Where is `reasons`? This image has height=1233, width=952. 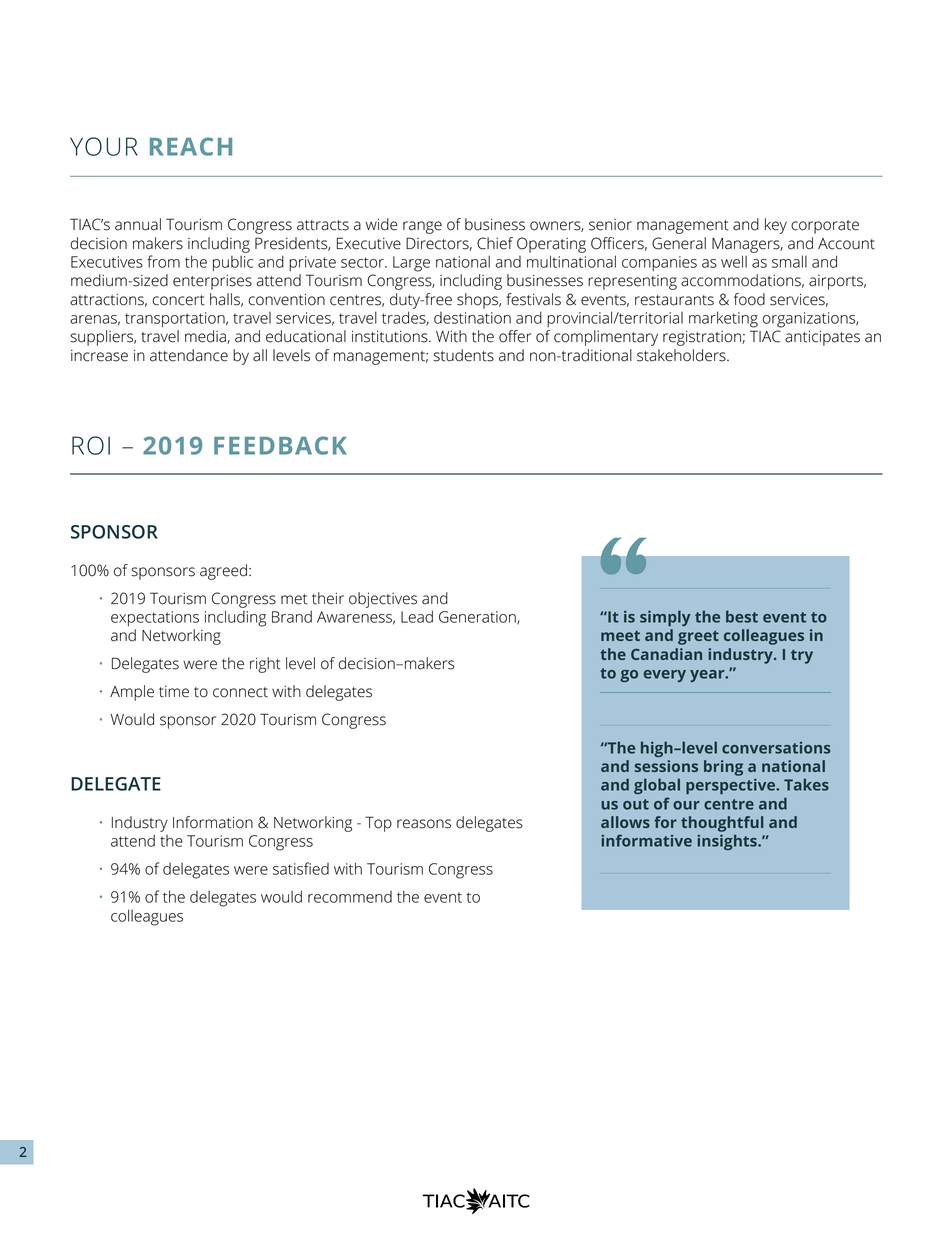
reasons is located at coordinates (424, 824).
